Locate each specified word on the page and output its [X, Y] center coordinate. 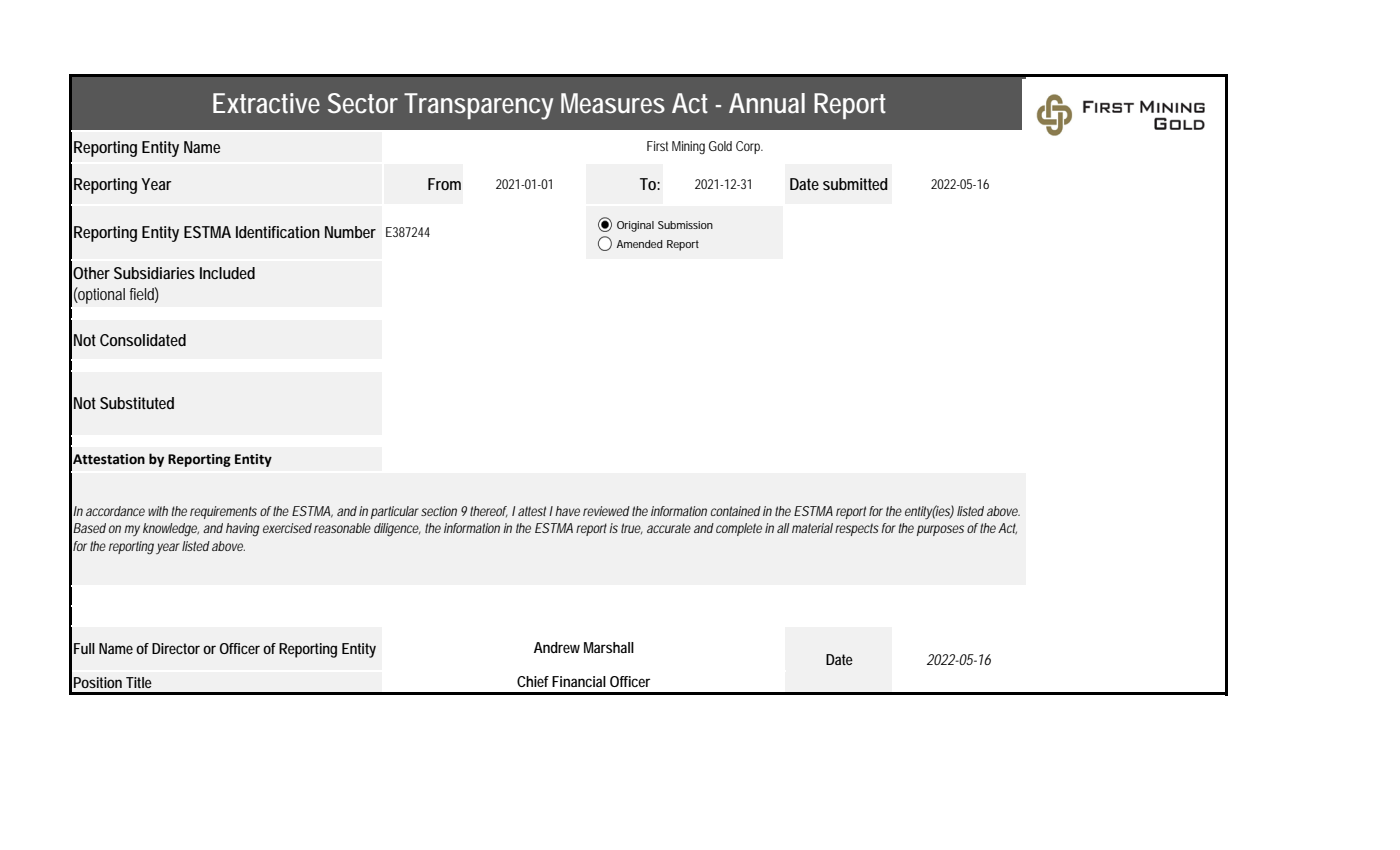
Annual [767, 103]
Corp [749, 147]
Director [176, 648]
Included [227, 273]
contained [736, 511]
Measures [613, 103]
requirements [223, 512]
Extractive [266, 103]
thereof [489, 512]
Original [635, 226]
